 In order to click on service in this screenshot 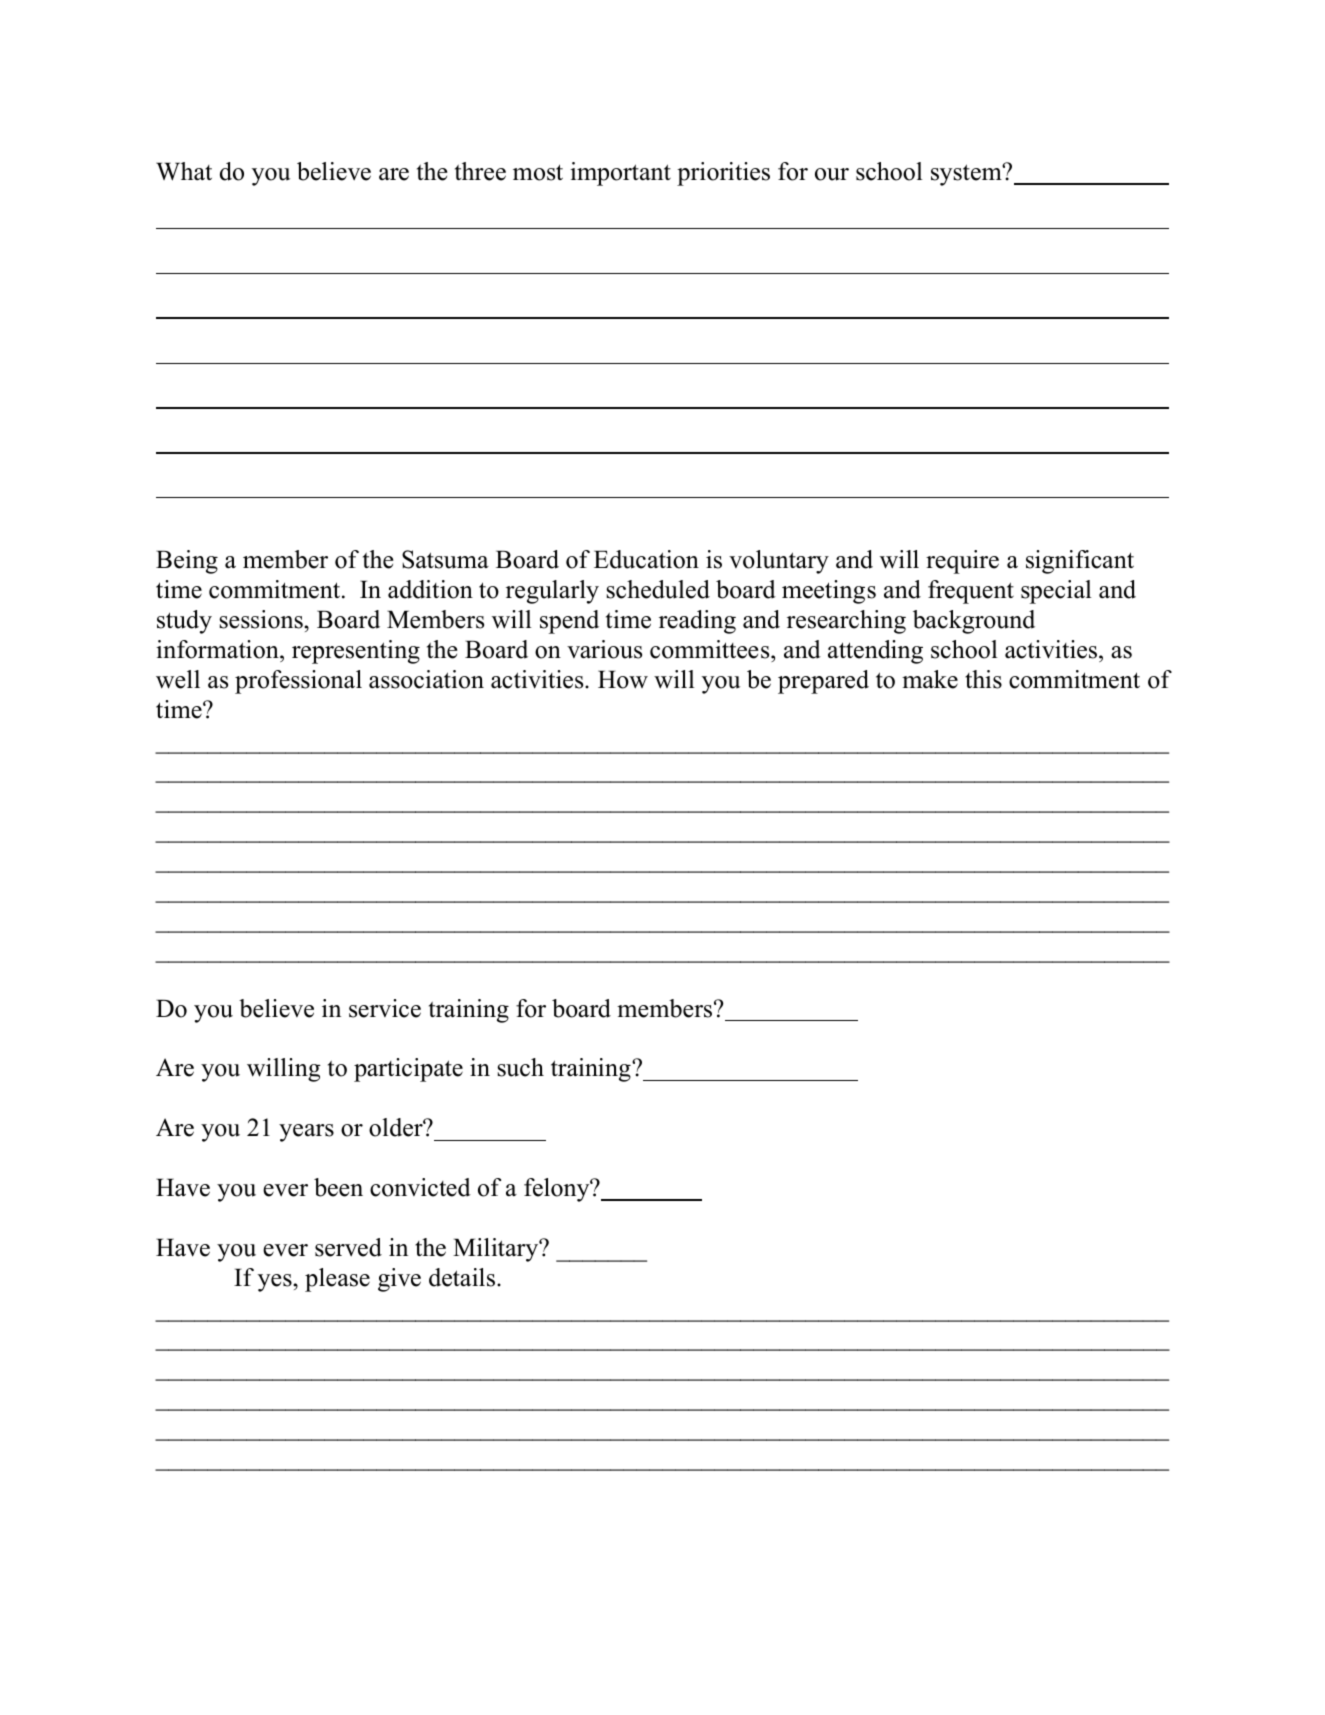, I will do `click(385, 1008)`.
